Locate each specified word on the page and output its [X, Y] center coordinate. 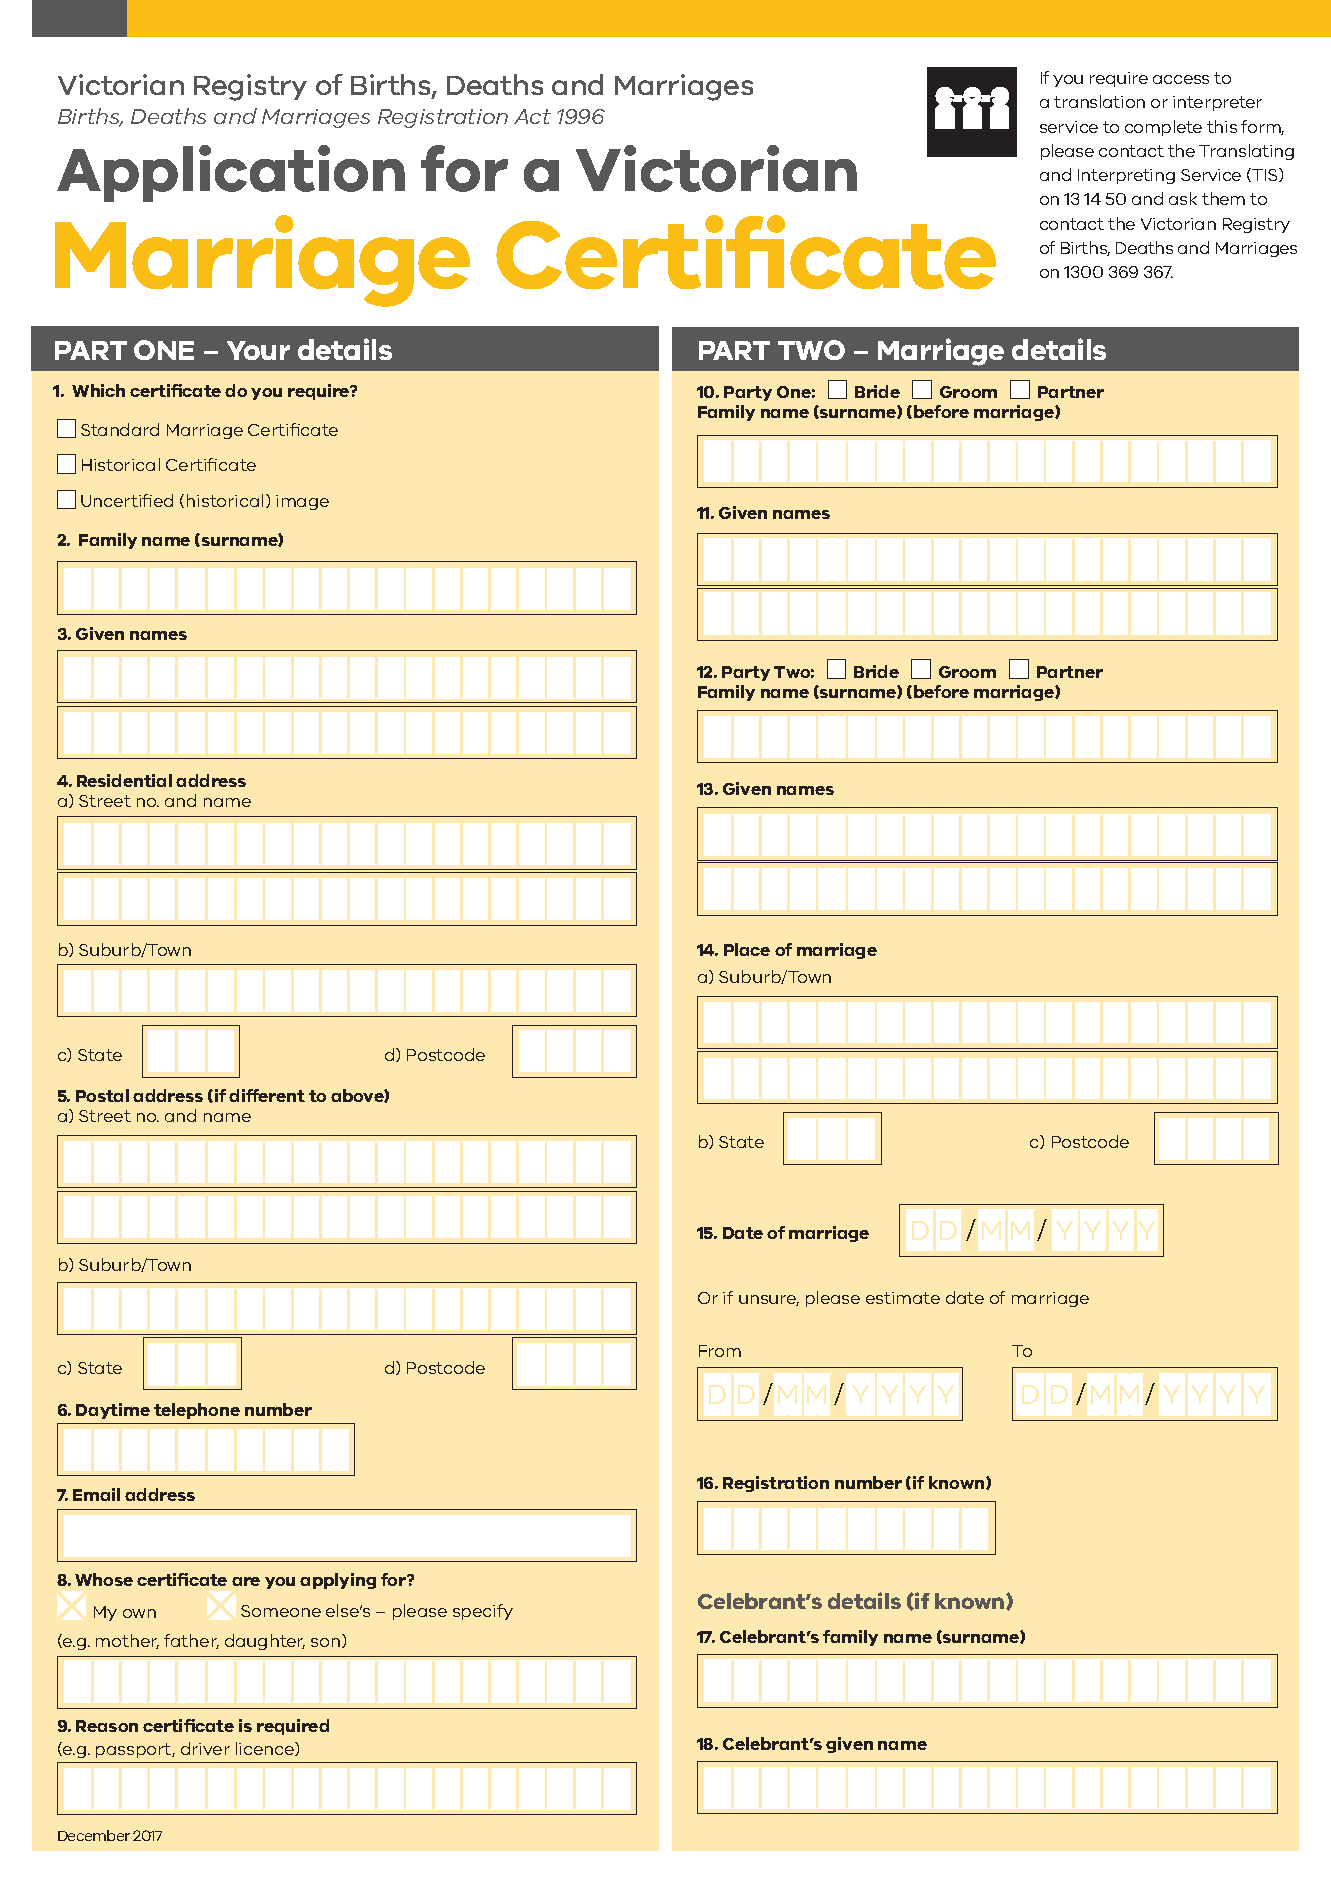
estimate [903, 1298]
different [267, 1095]
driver [205, 1748]
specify [483, 1612]
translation [1099, 101]
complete [1163, 128]
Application [231, 173]
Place [747, 949]
